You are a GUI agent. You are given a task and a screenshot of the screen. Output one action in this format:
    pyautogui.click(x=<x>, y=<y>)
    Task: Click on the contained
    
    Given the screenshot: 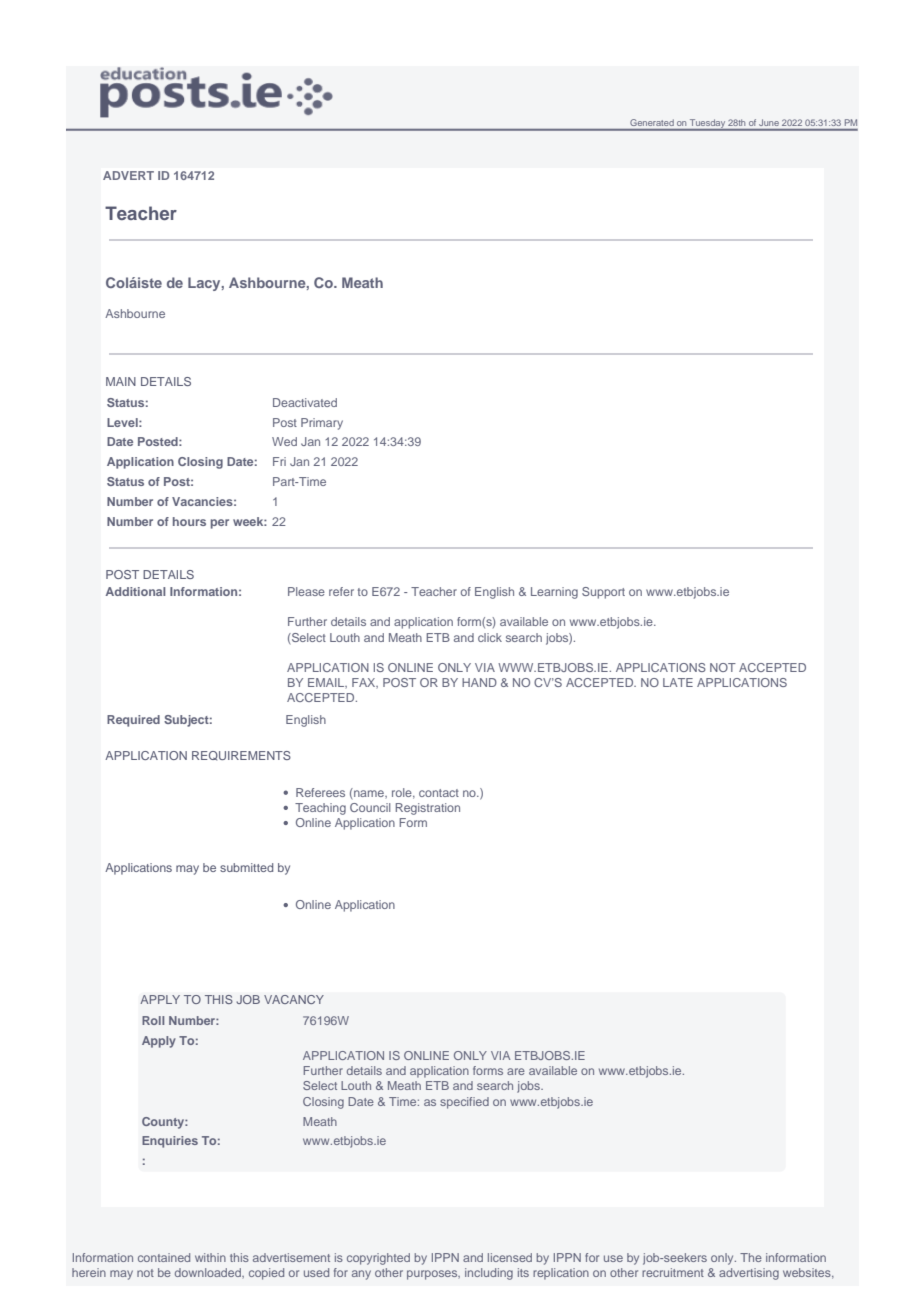 What is the action you would take?
    pyautogui.click(x=164, y=1257)
